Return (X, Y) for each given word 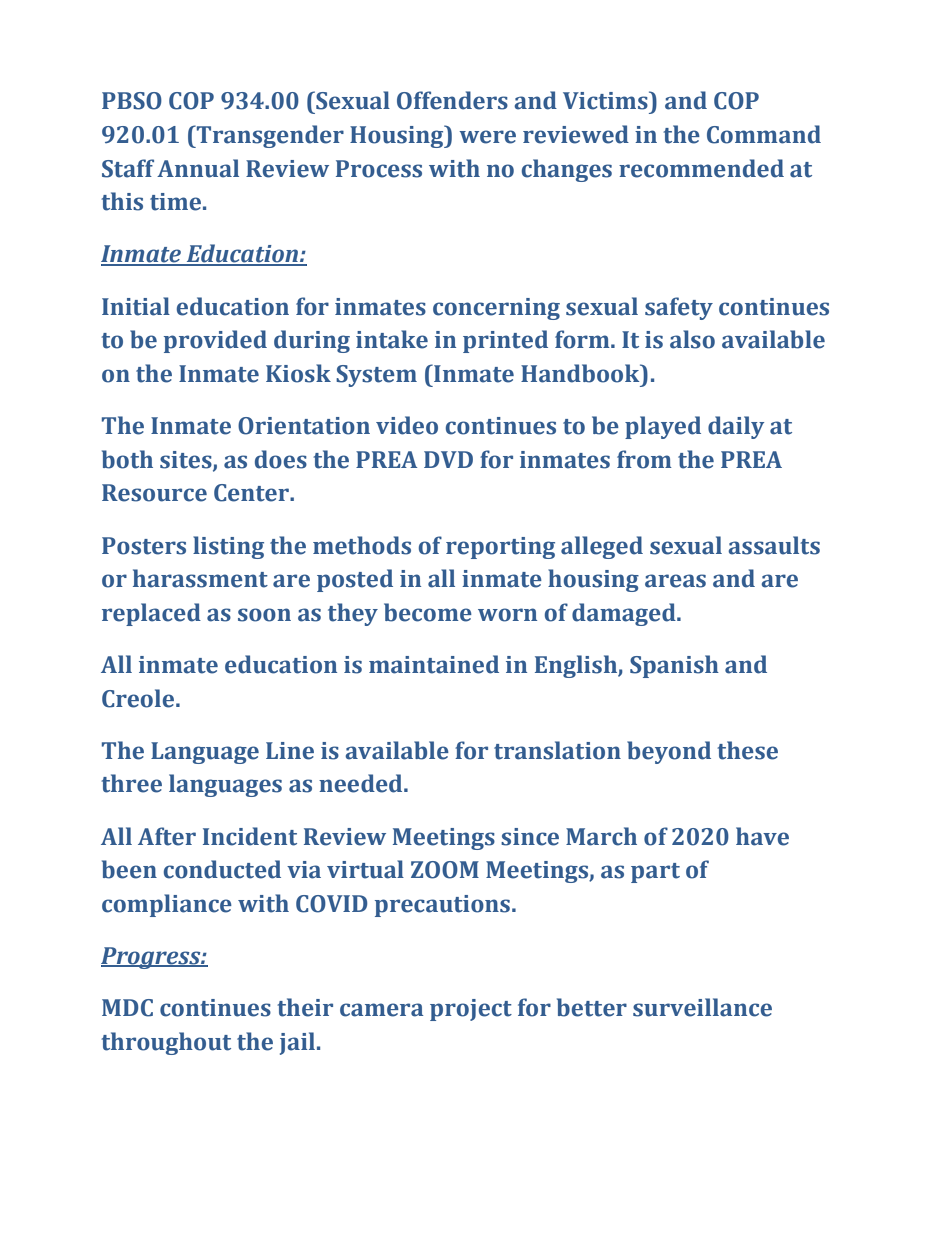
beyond (669, 752)
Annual (198, 168)
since (530, 837)
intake (392, 339)
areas (675, 581)
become (428, 612)
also (692, 339)
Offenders (452, 100)
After (167, 836)
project (471, 1010)
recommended (701, 168)
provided (215, 341)
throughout (166, 1043)
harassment (200, 578)
